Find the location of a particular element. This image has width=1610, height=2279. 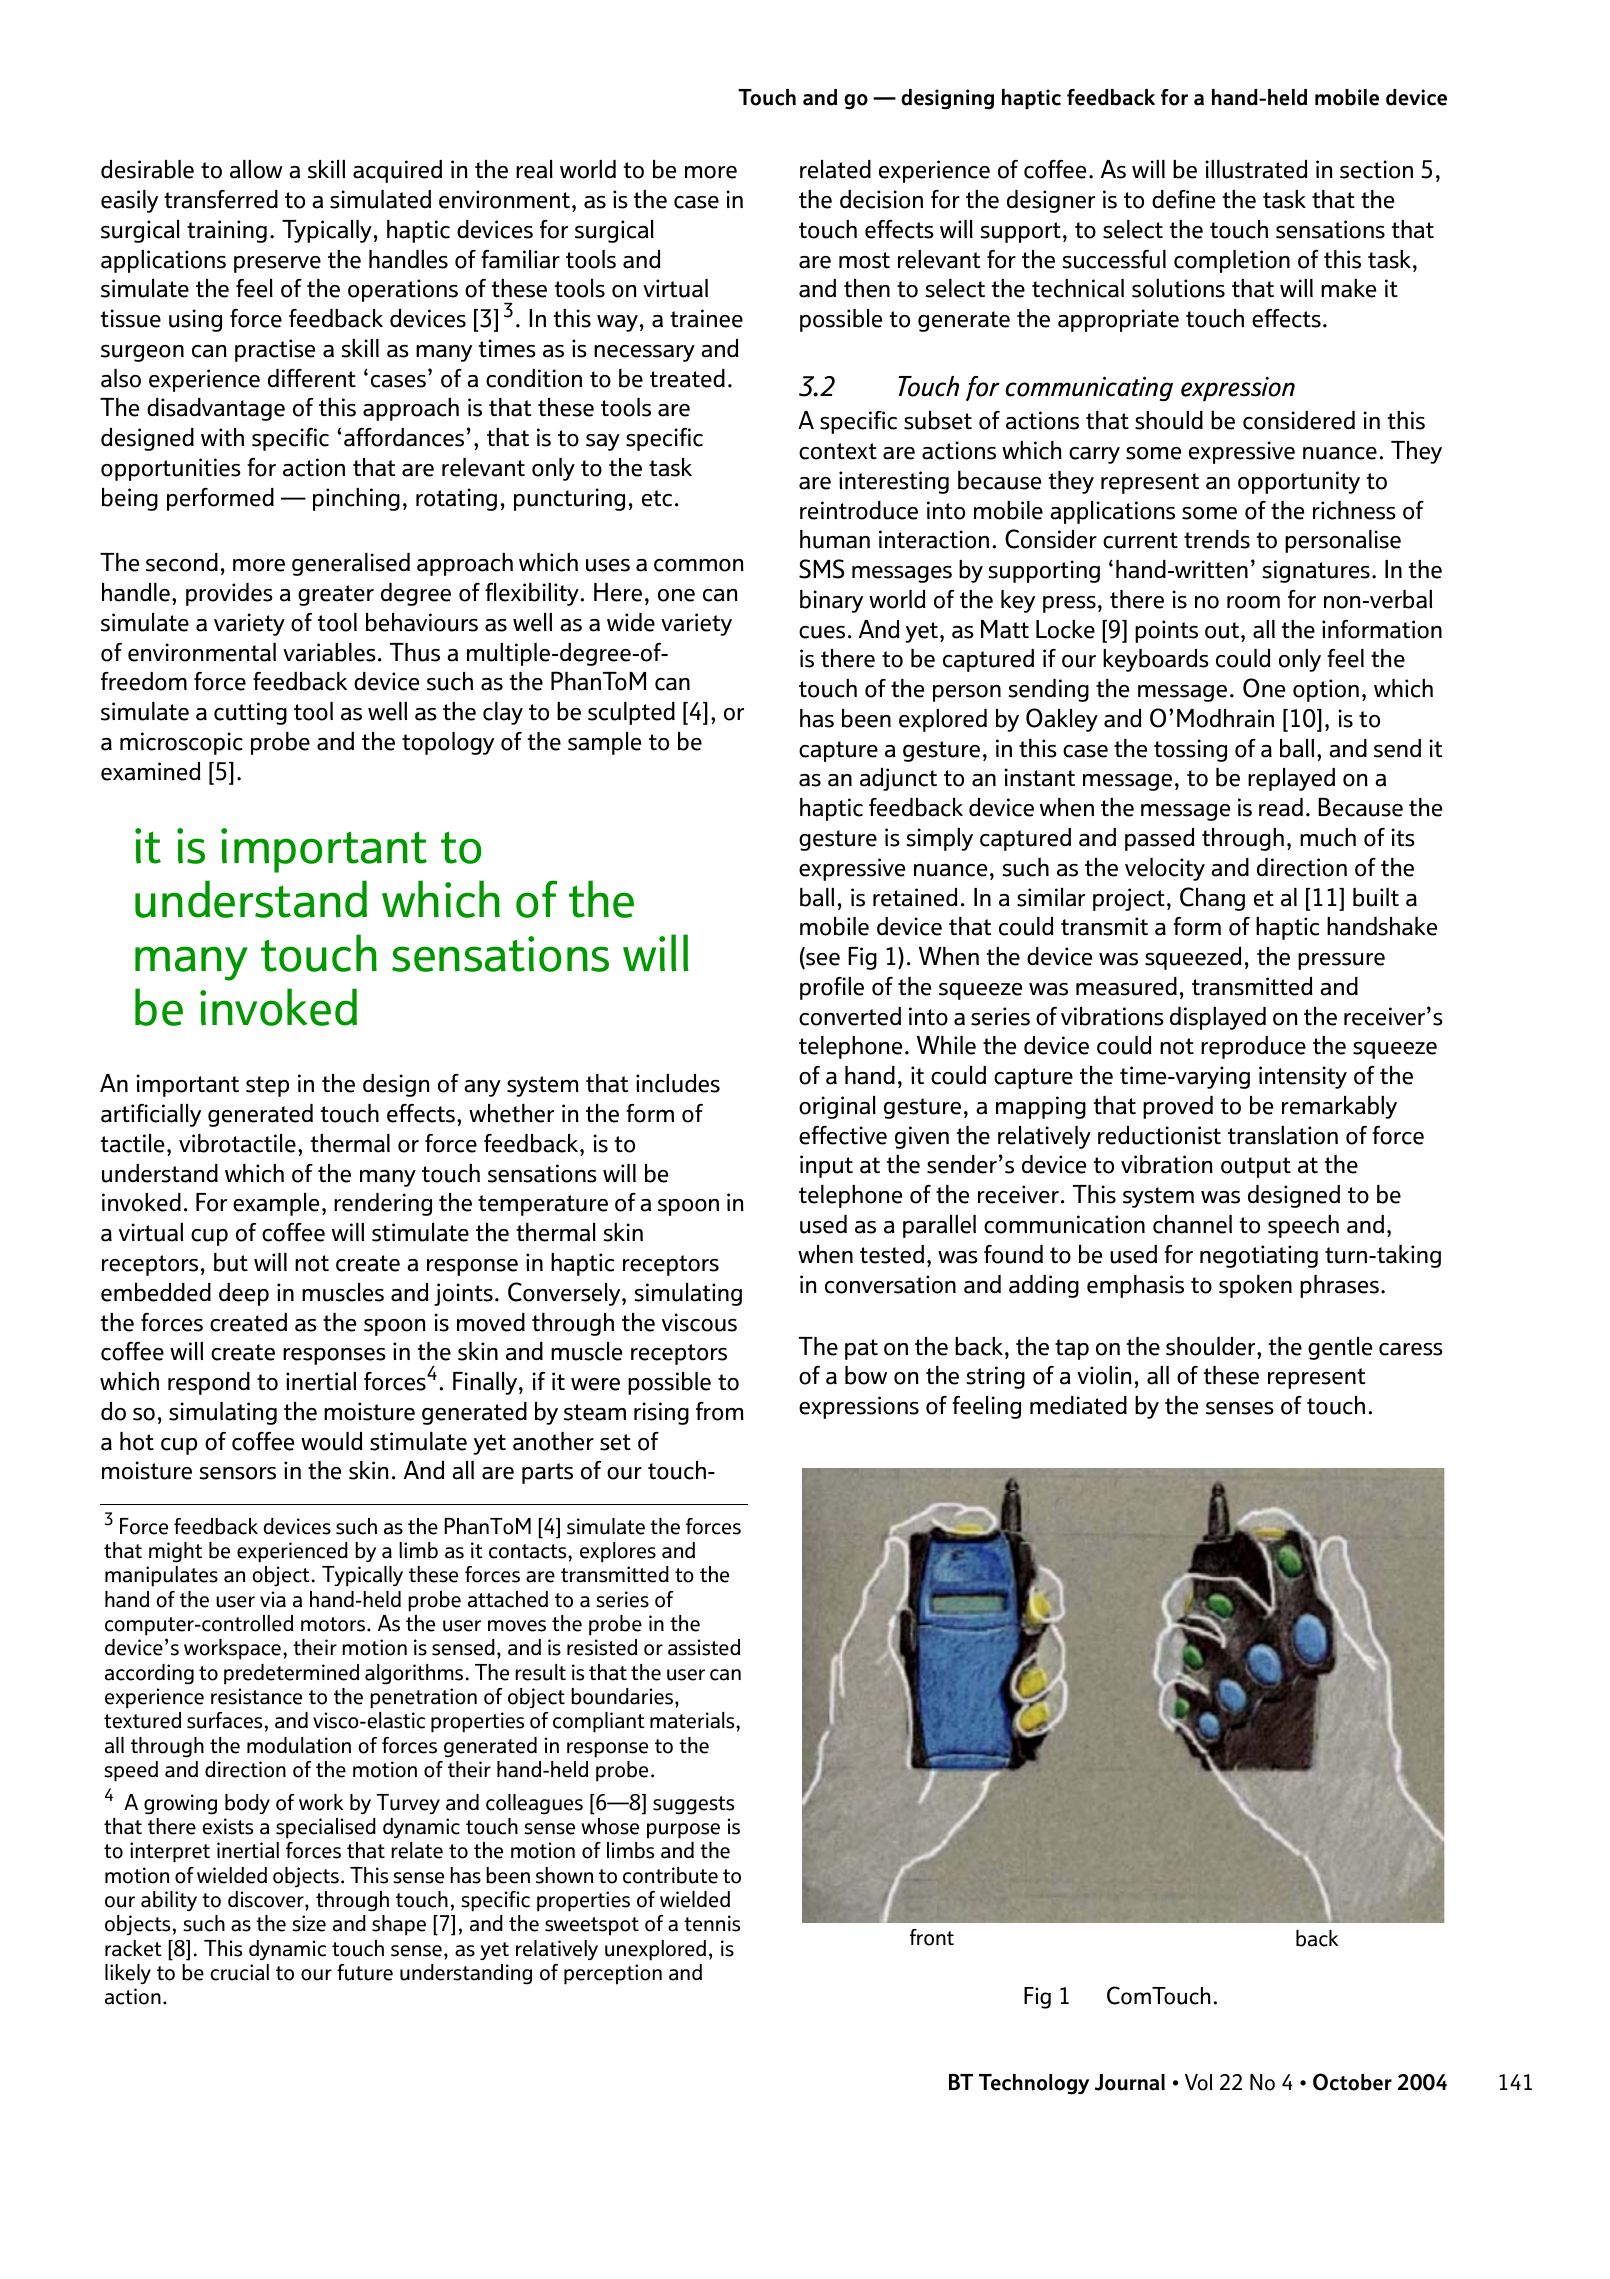

original is located at coordinates (837, 1107).
